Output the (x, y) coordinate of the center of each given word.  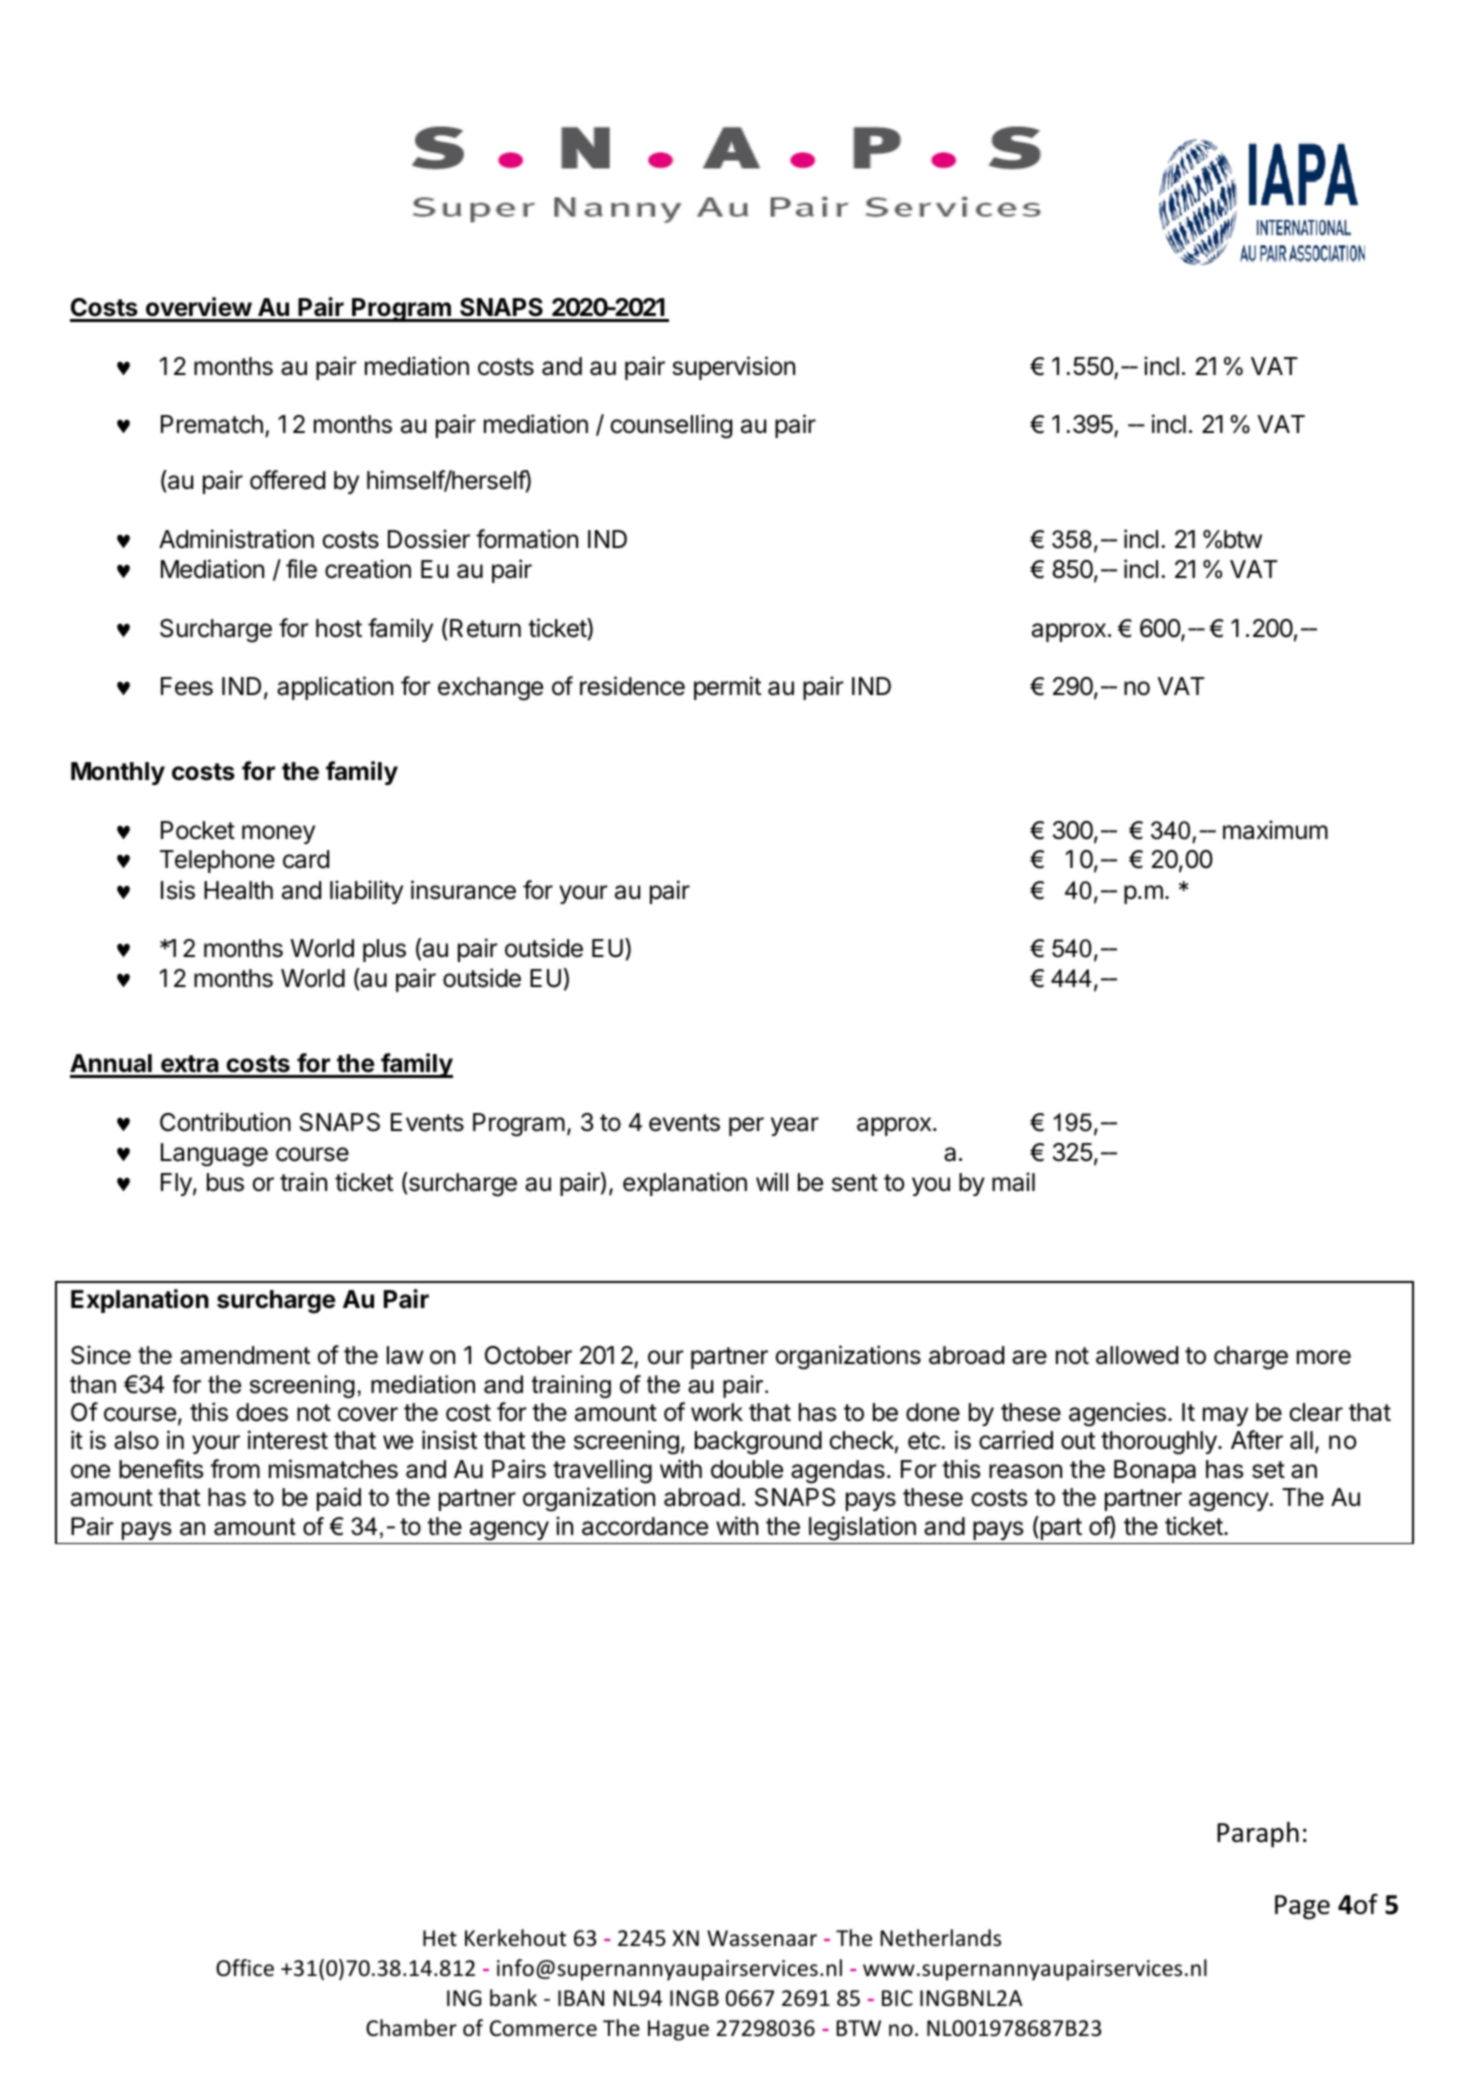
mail (1013, 1182)
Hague (678, 2030)
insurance (463, 890)
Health (238, 890)
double (747, 1469)
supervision (734, 368)
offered (287, 480)
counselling (671, 426)
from (235, 1469)
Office (245, 1968)
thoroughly (1160, 1443)
